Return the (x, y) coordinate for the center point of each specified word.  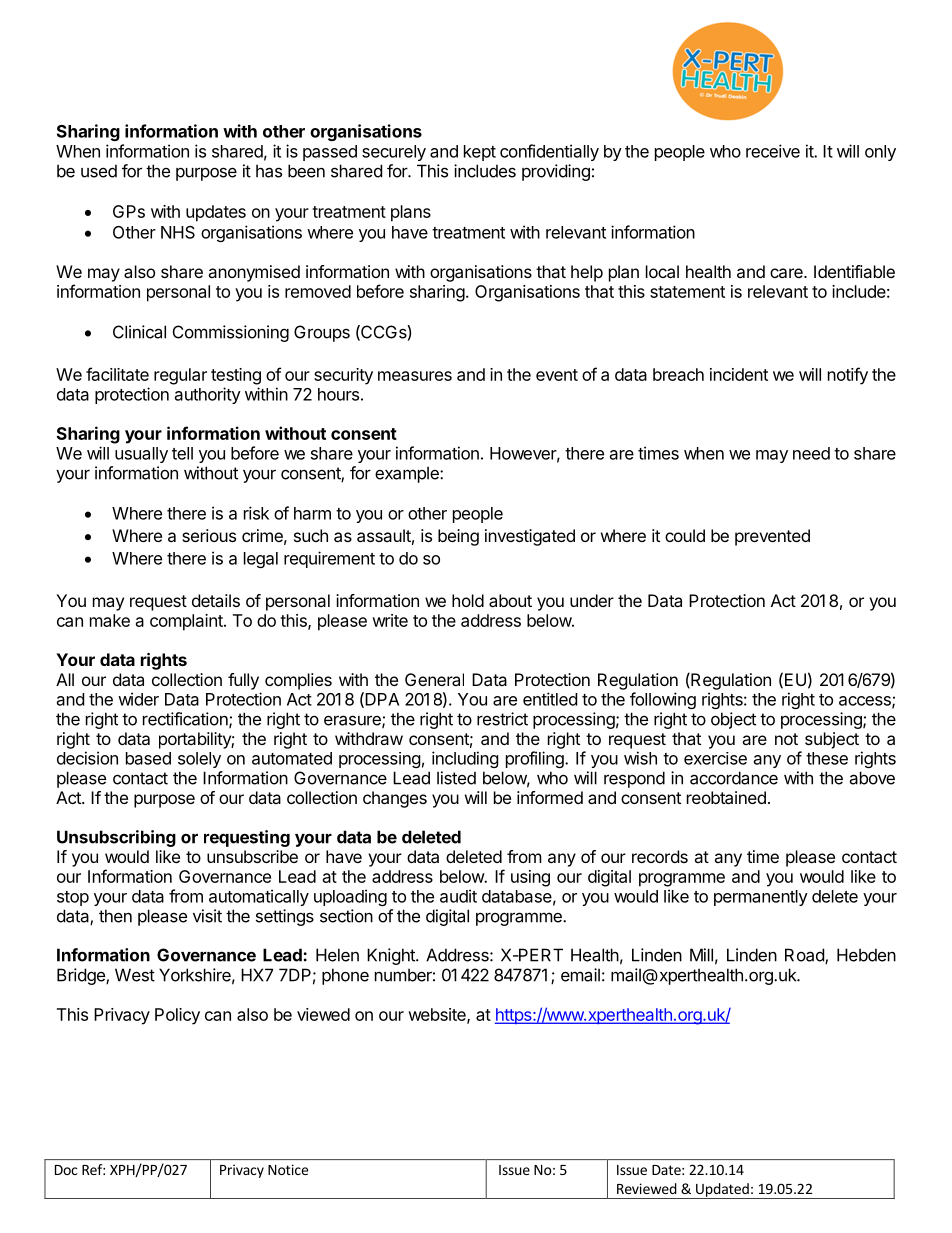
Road (805, 956)
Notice (288, 1169)
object (733, 720)
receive (773, 151)
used (99, 171)
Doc (66, 1170)
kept (480, 153)
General (434, 679)
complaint (187, 622)
